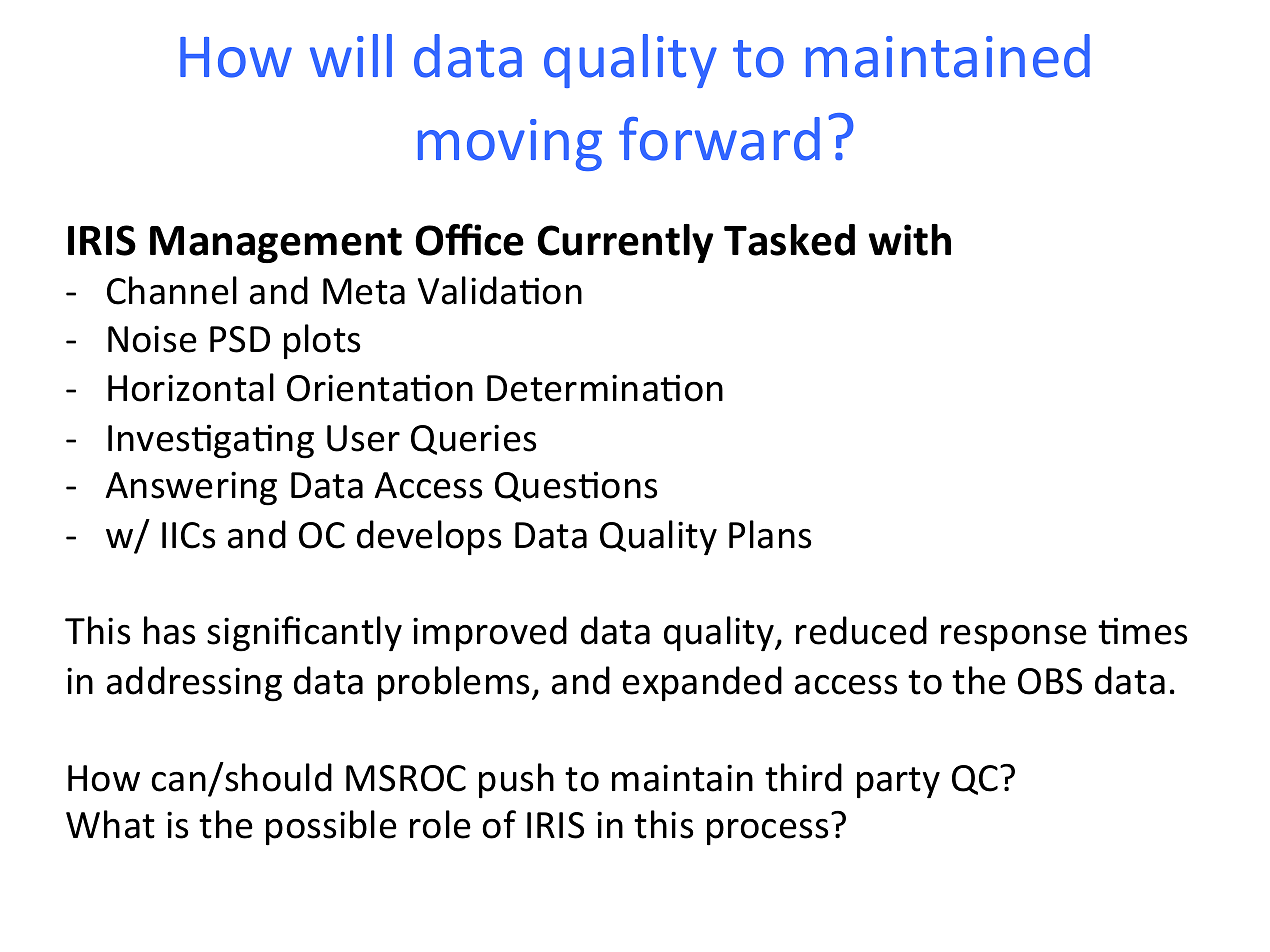 This image has height=952, width=1270. Describe the element at coordinates (516, 781) in the image. I see `push` at that location.
